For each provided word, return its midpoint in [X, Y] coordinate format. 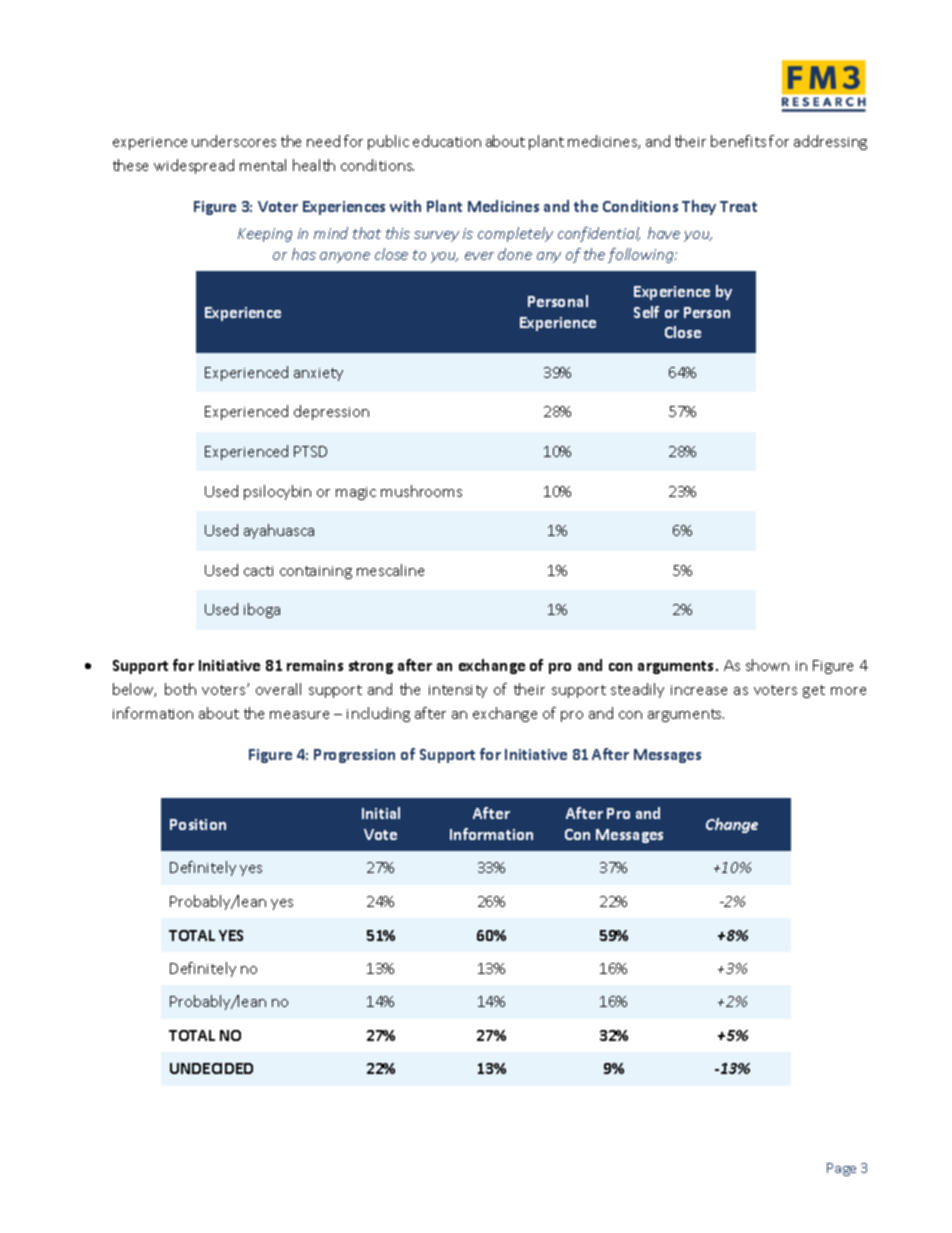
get [814, 691]
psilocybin [277, 492]
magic [356, 493]
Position [198, 824]
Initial [381, 813]
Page [841, 1169]
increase [699, 690]
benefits [738, 141]
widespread [194, 166]
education [447, 141]
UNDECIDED [211, 1068]
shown [767, 665]
